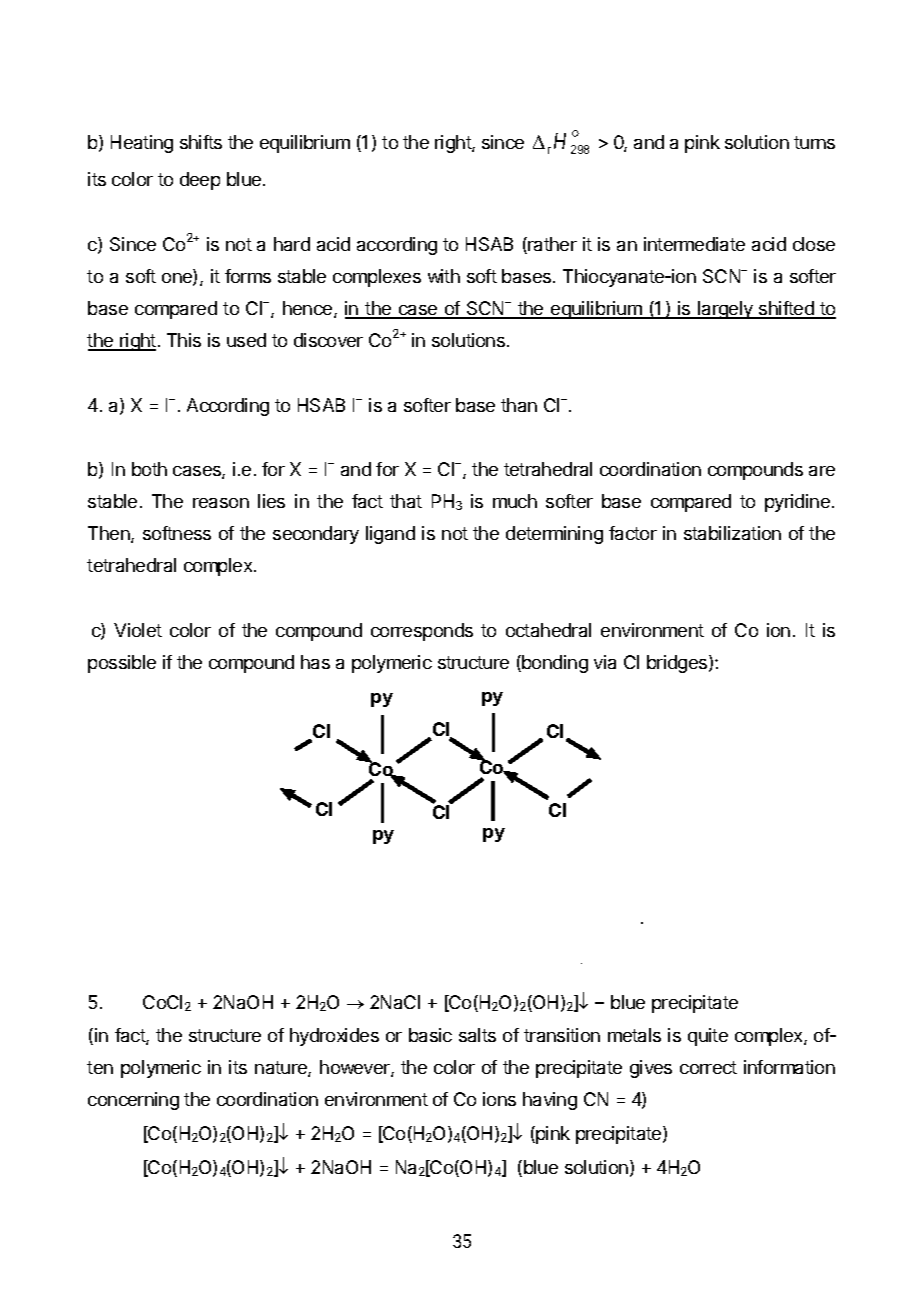 This page has height=1308, width=924. I want to click on bridges, so click(678, 664).
